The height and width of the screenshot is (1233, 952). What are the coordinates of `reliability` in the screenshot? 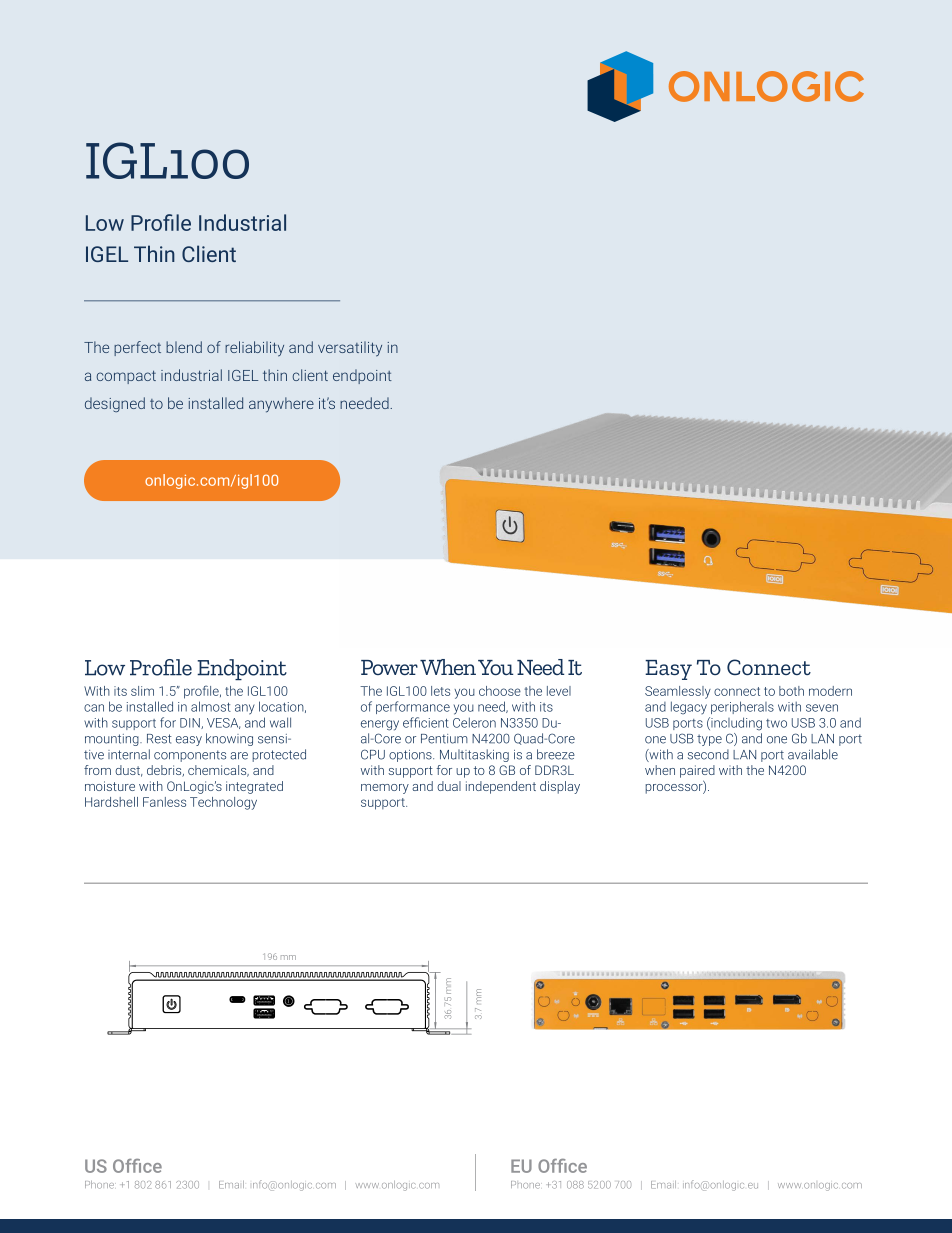 It's located at (254, 349).
